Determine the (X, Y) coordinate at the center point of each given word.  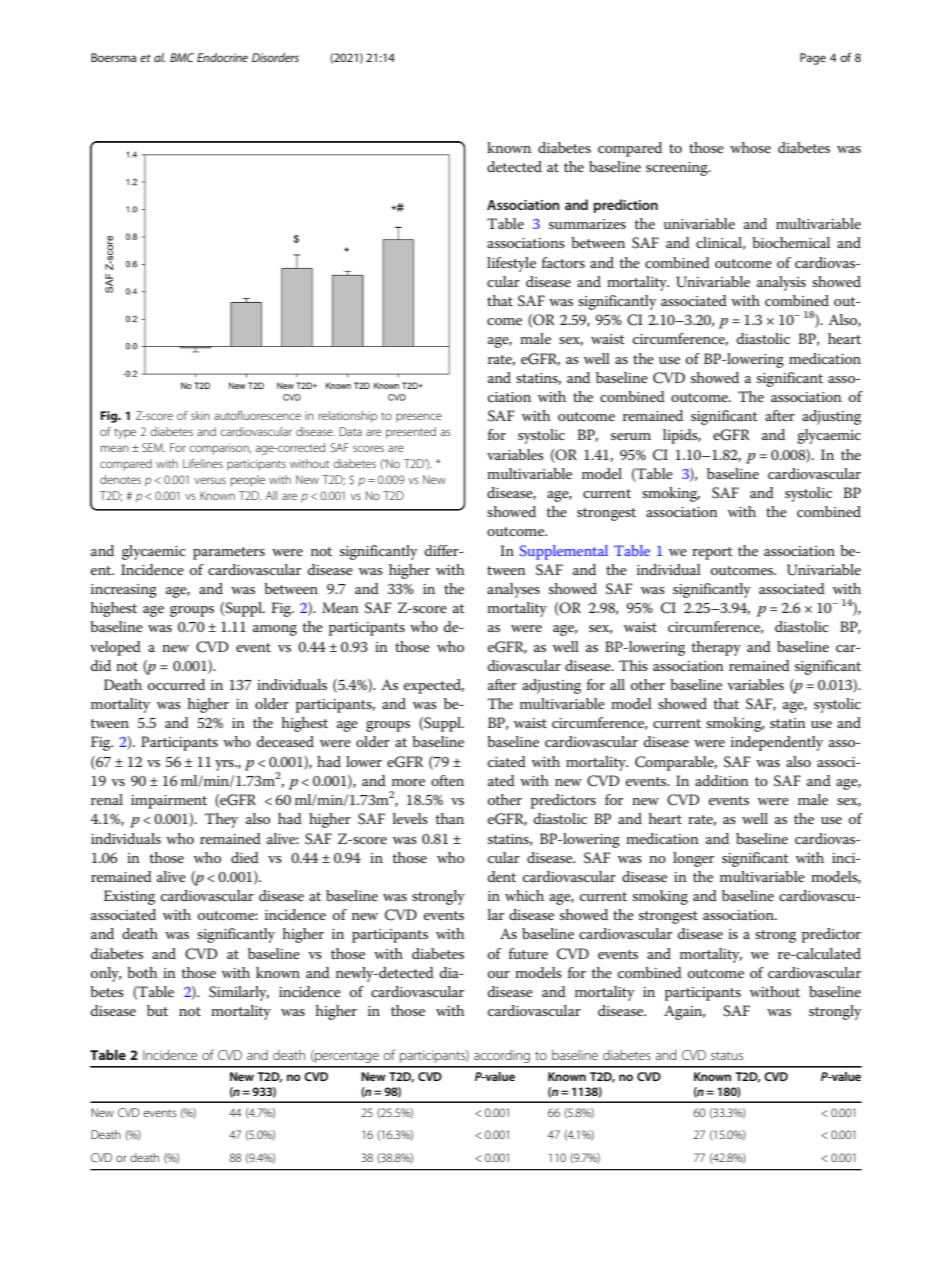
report (712, 553)
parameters (229, 553)
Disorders (275, 57)
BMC (182, 57)
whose (750, 147)
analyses (513, 590)
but (157, 1010)
